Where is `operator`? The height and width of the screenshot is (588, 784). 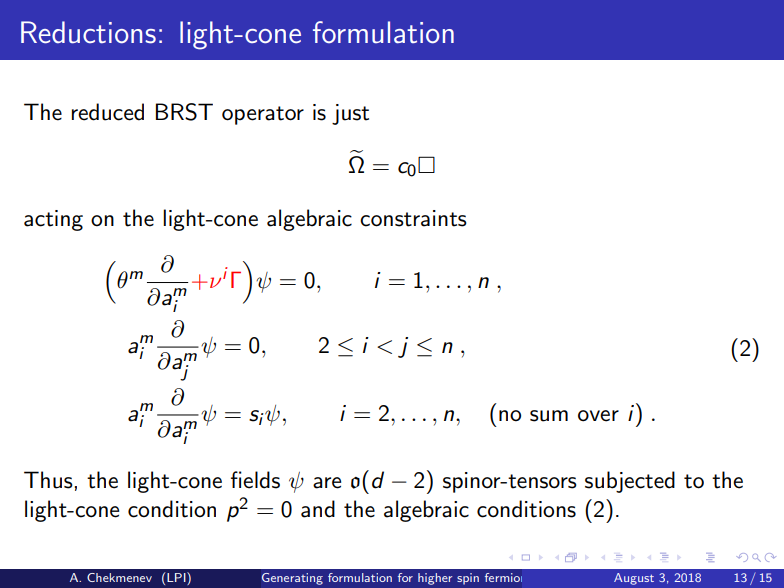 operator is located at coordinates (263, 115).
